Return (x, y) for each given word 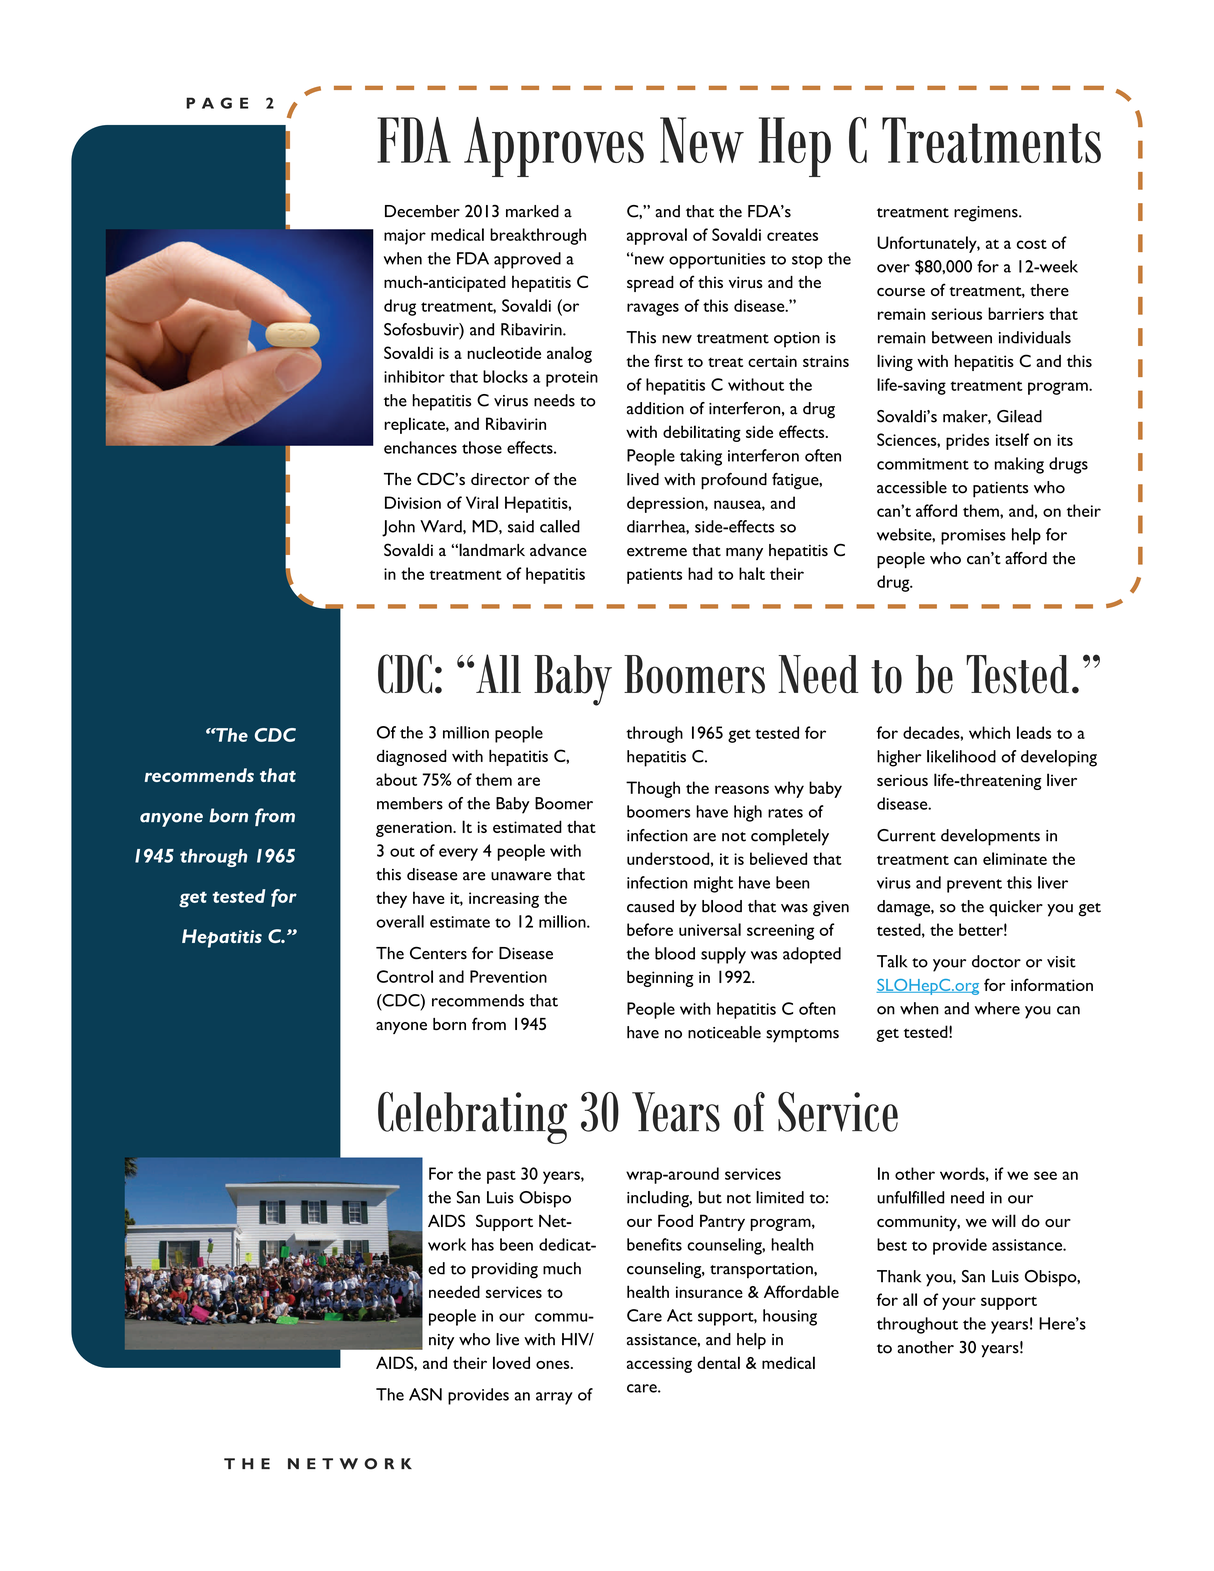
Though (653, 789)
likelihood (961, 756)
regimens (987, 214)
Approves (554, 147)
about (396, 779)
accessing (659, 1365)
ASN (425, 1394)
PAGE (217, 103)
